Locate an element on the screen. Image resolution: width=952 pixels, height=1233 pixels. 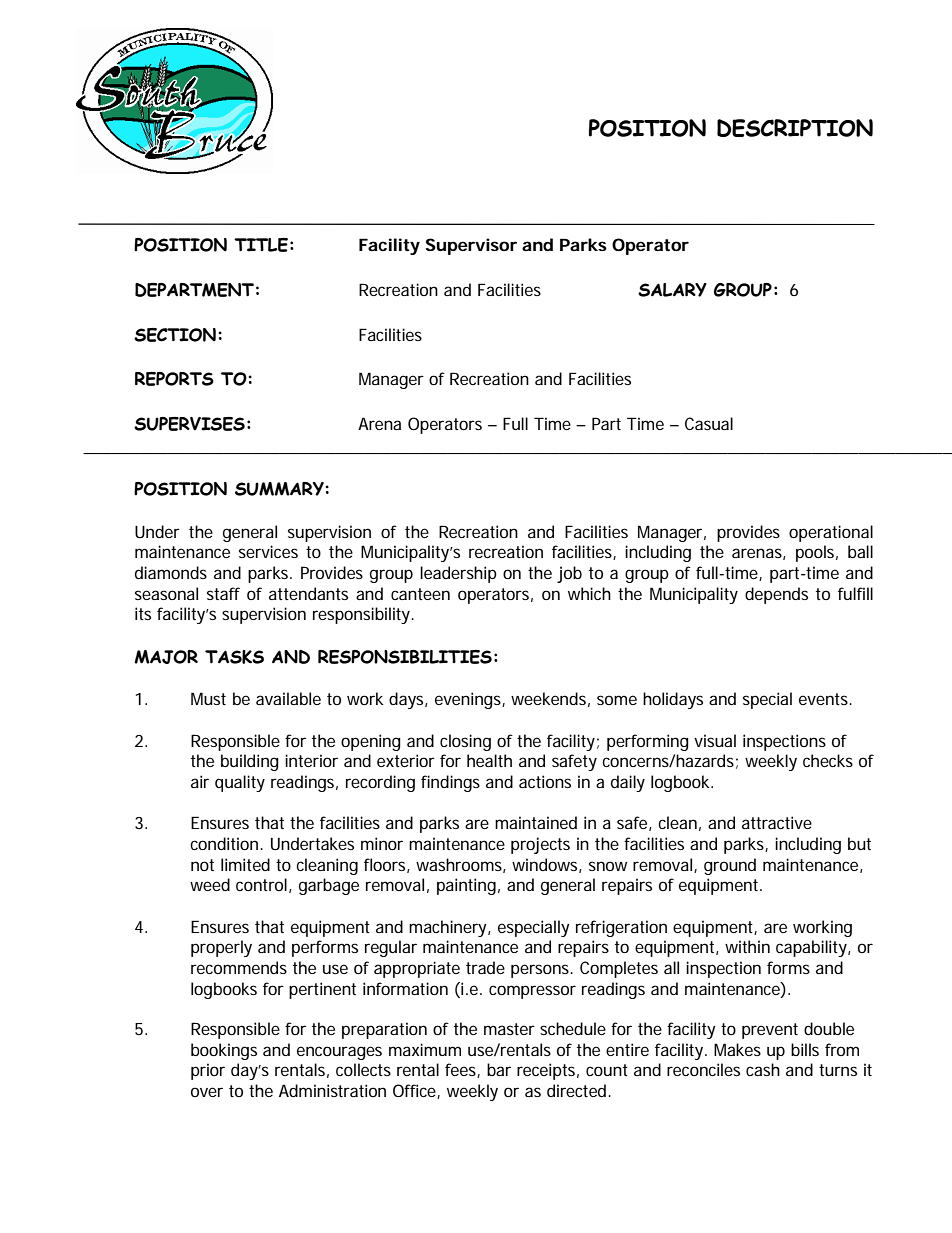
operational is located at coordinates (831, 533).
